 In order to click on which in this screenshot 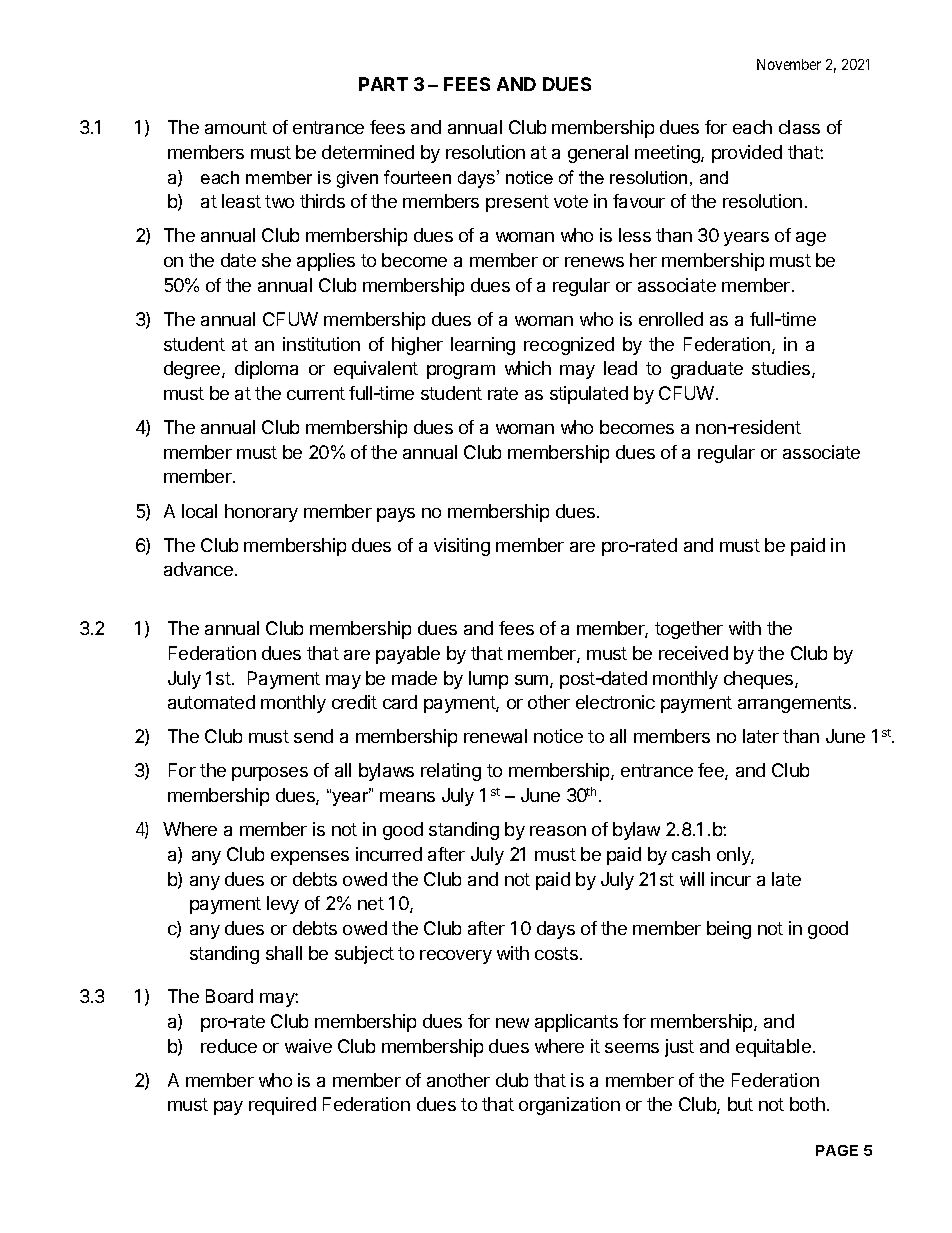, I will do `click(528, 368)`.
